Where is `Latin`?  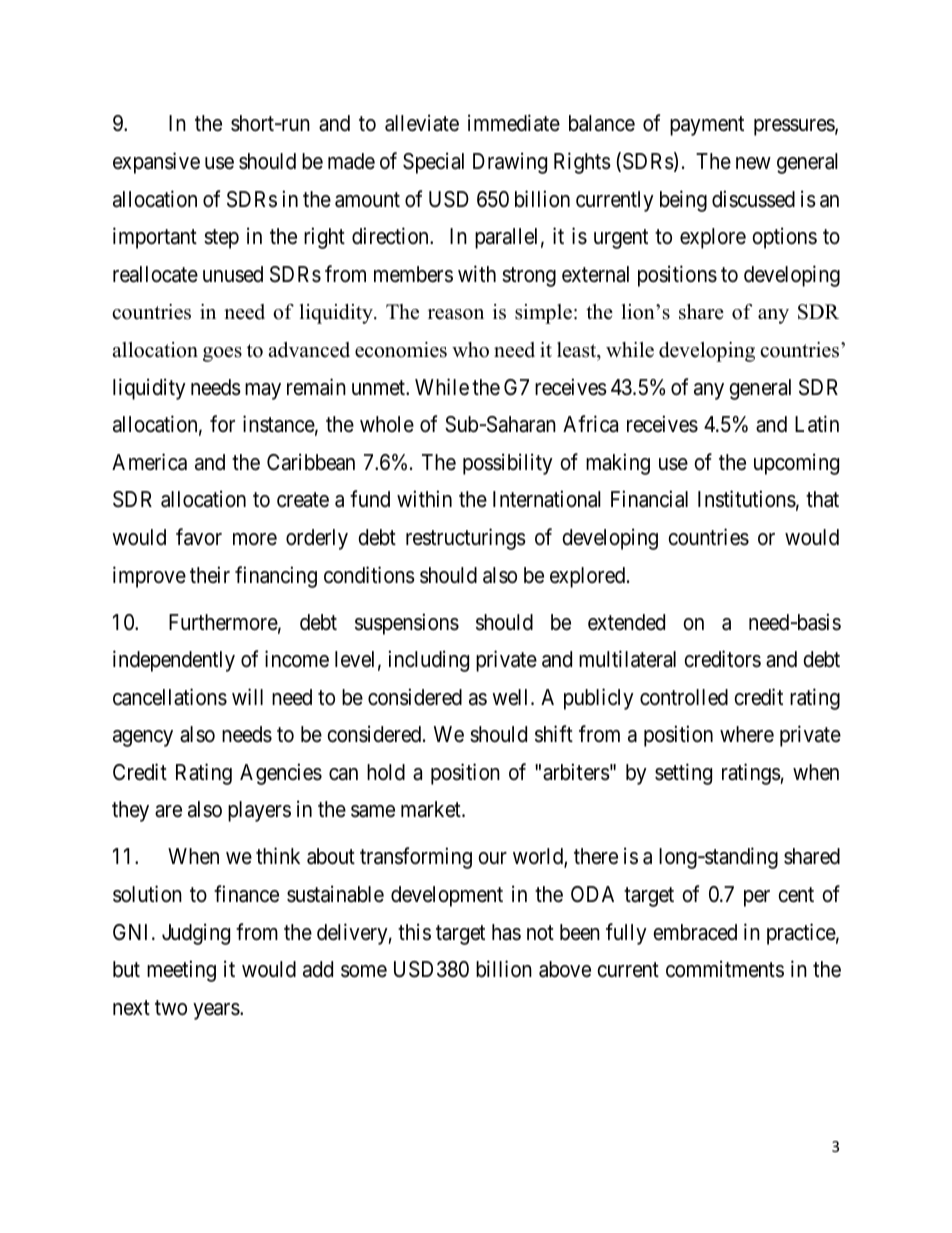
Latin is located at coordinates (817, 424).
